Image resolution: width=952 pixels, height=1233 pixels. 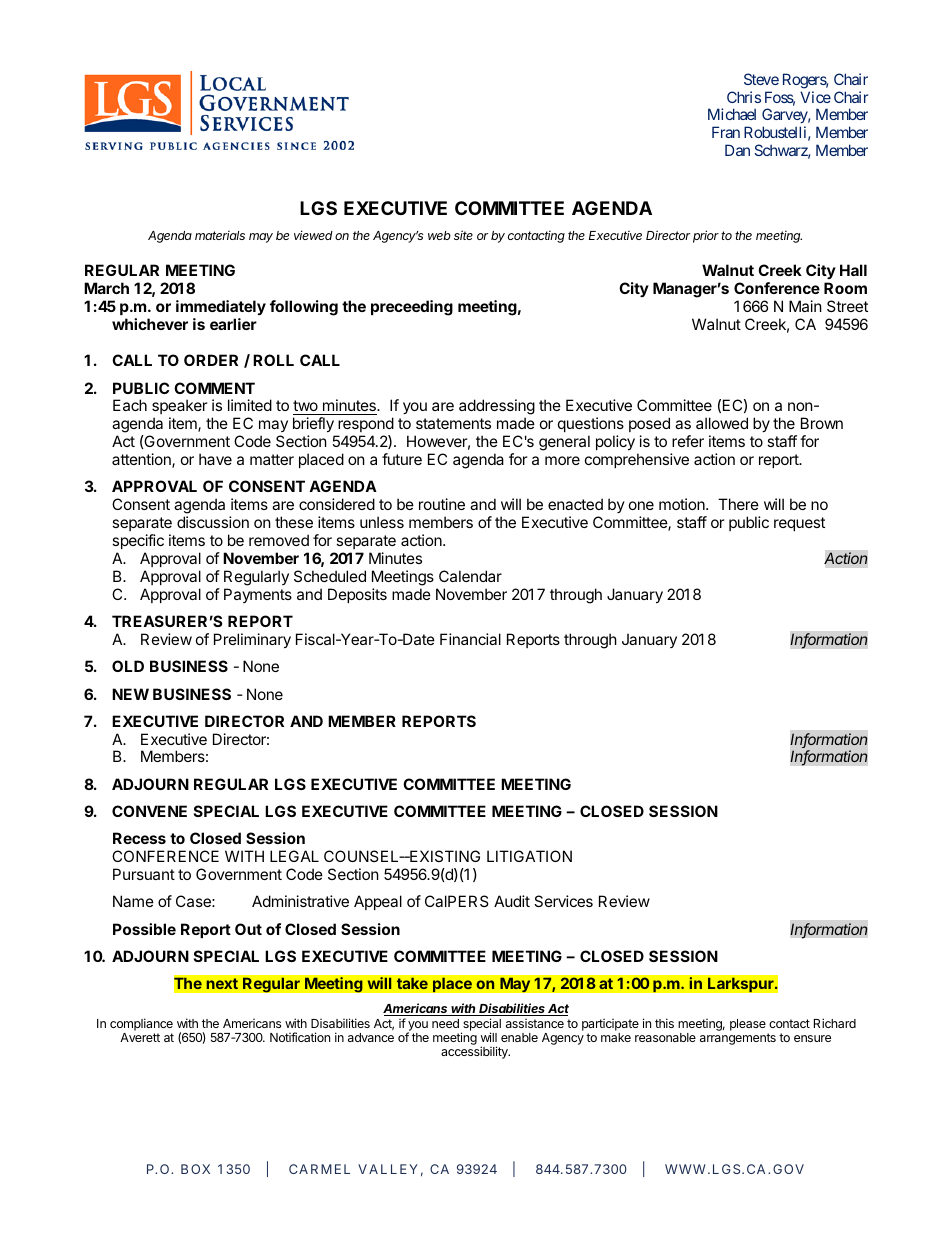 What do you see at coordinates (463, 235) in the image?
I see `site` at bounding box center [463, 235].
